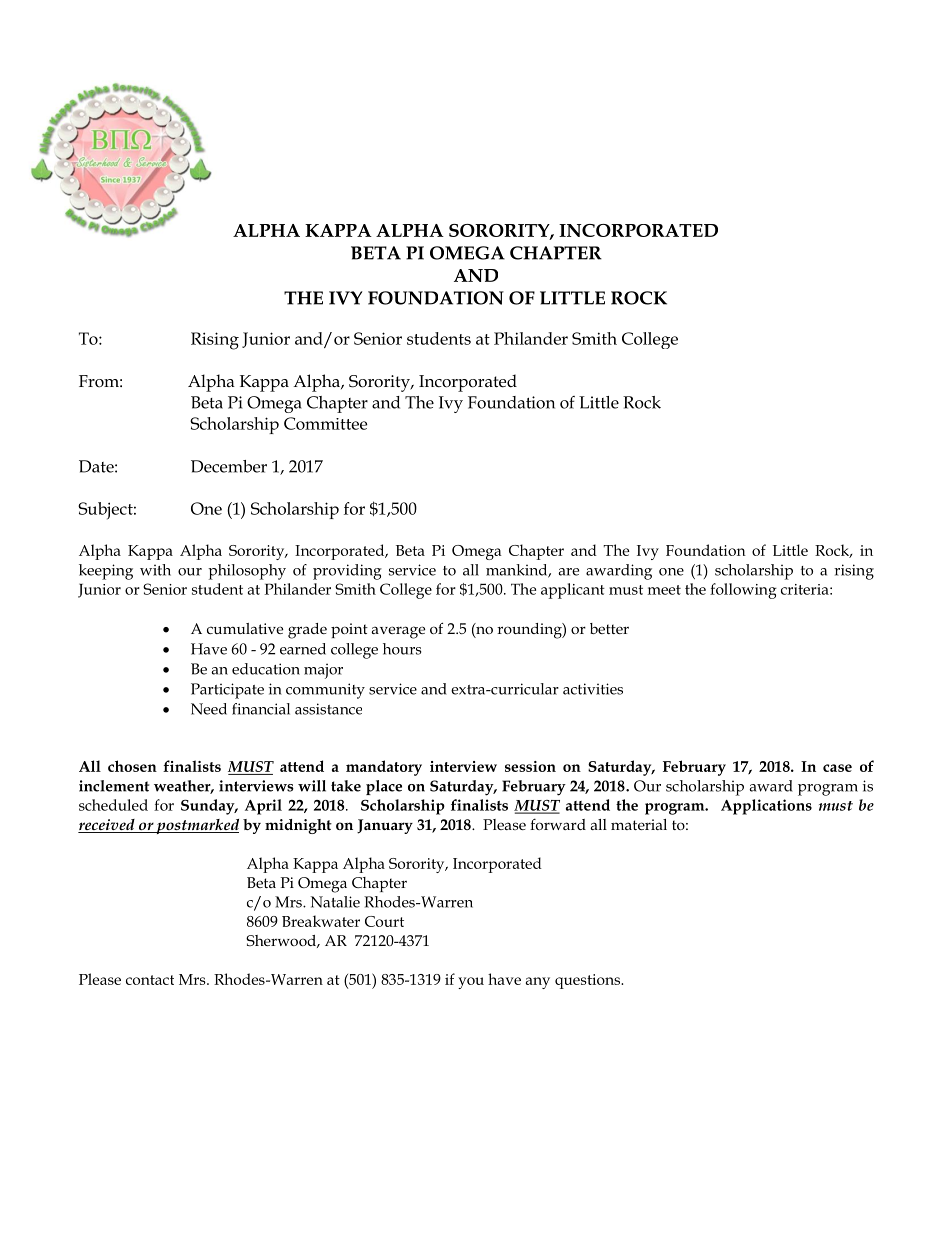 The height and width of the screenshot is (1233, 952). Describe the element at coordinates (209, 709) in the screenshot. I see `Need` at that location.
